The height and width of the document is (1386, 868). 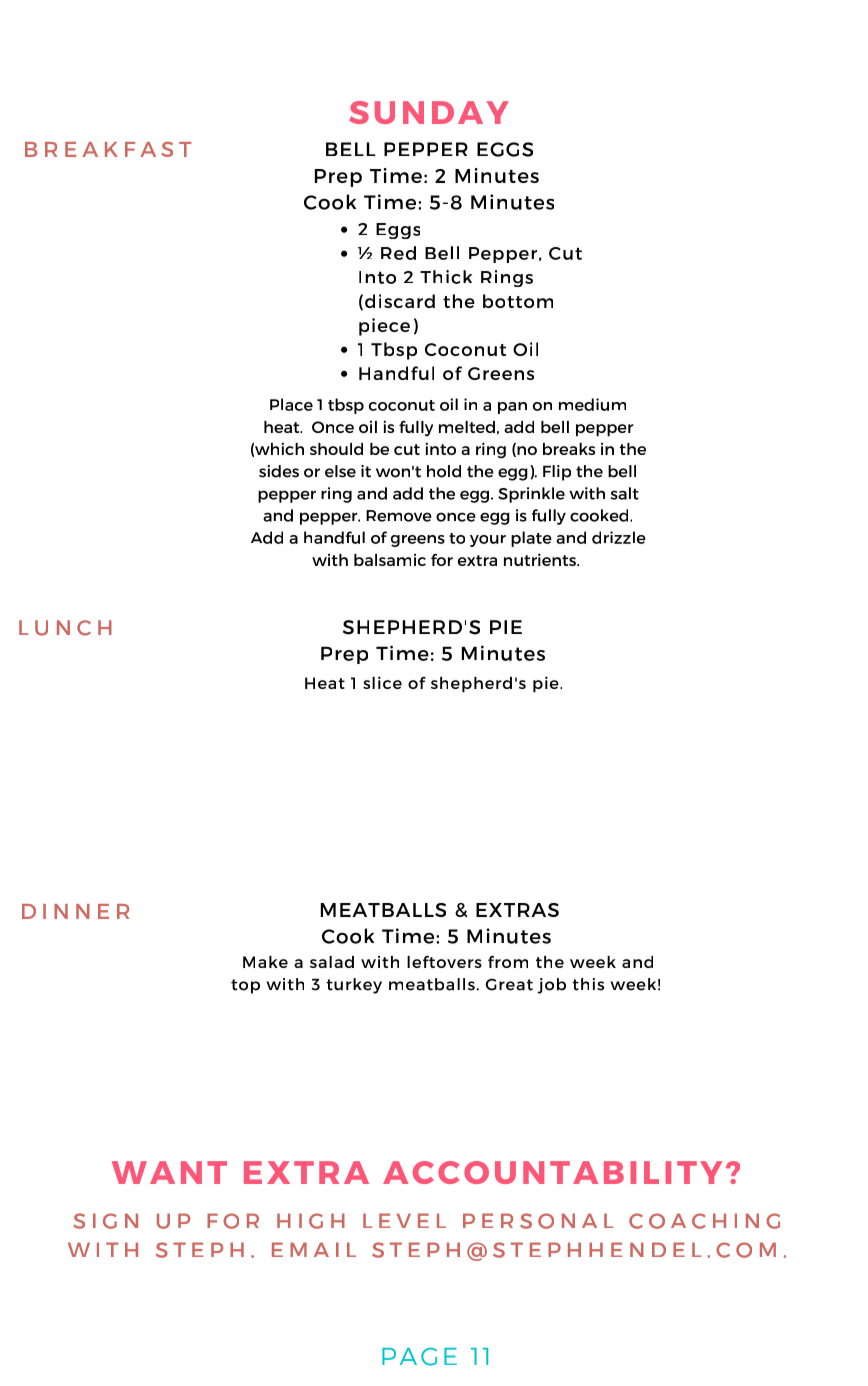 I want to click on nutrients, so click(x=541, y=559).
